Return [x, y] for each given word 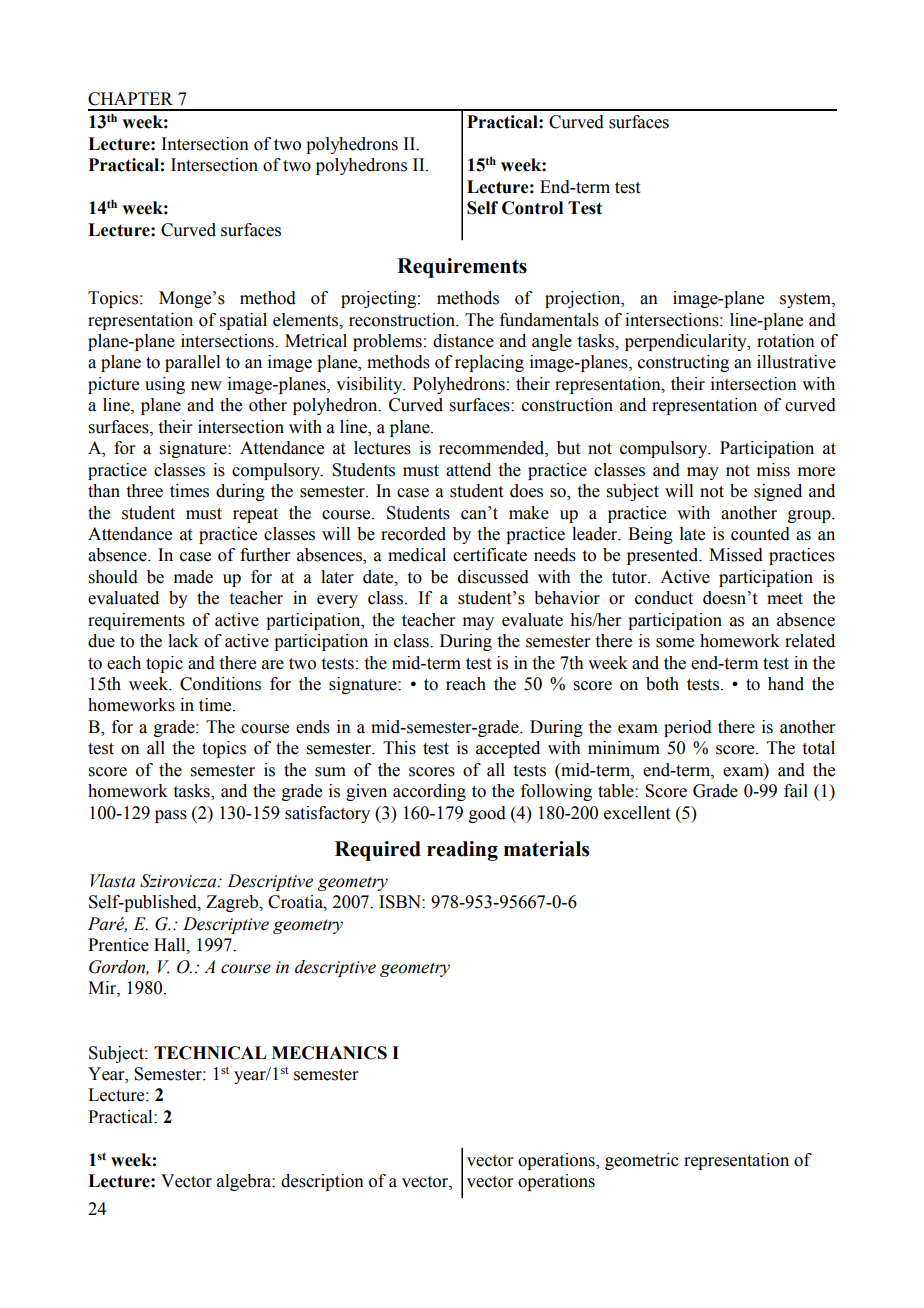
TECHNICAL [210, 1053]
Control [532, 208]
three [145, 491]
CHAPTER [130, 99]
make [529, 513]
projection [584, 299]
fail [796, 791]
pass [171, 816]
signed [778, 492]
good [487, 814]
